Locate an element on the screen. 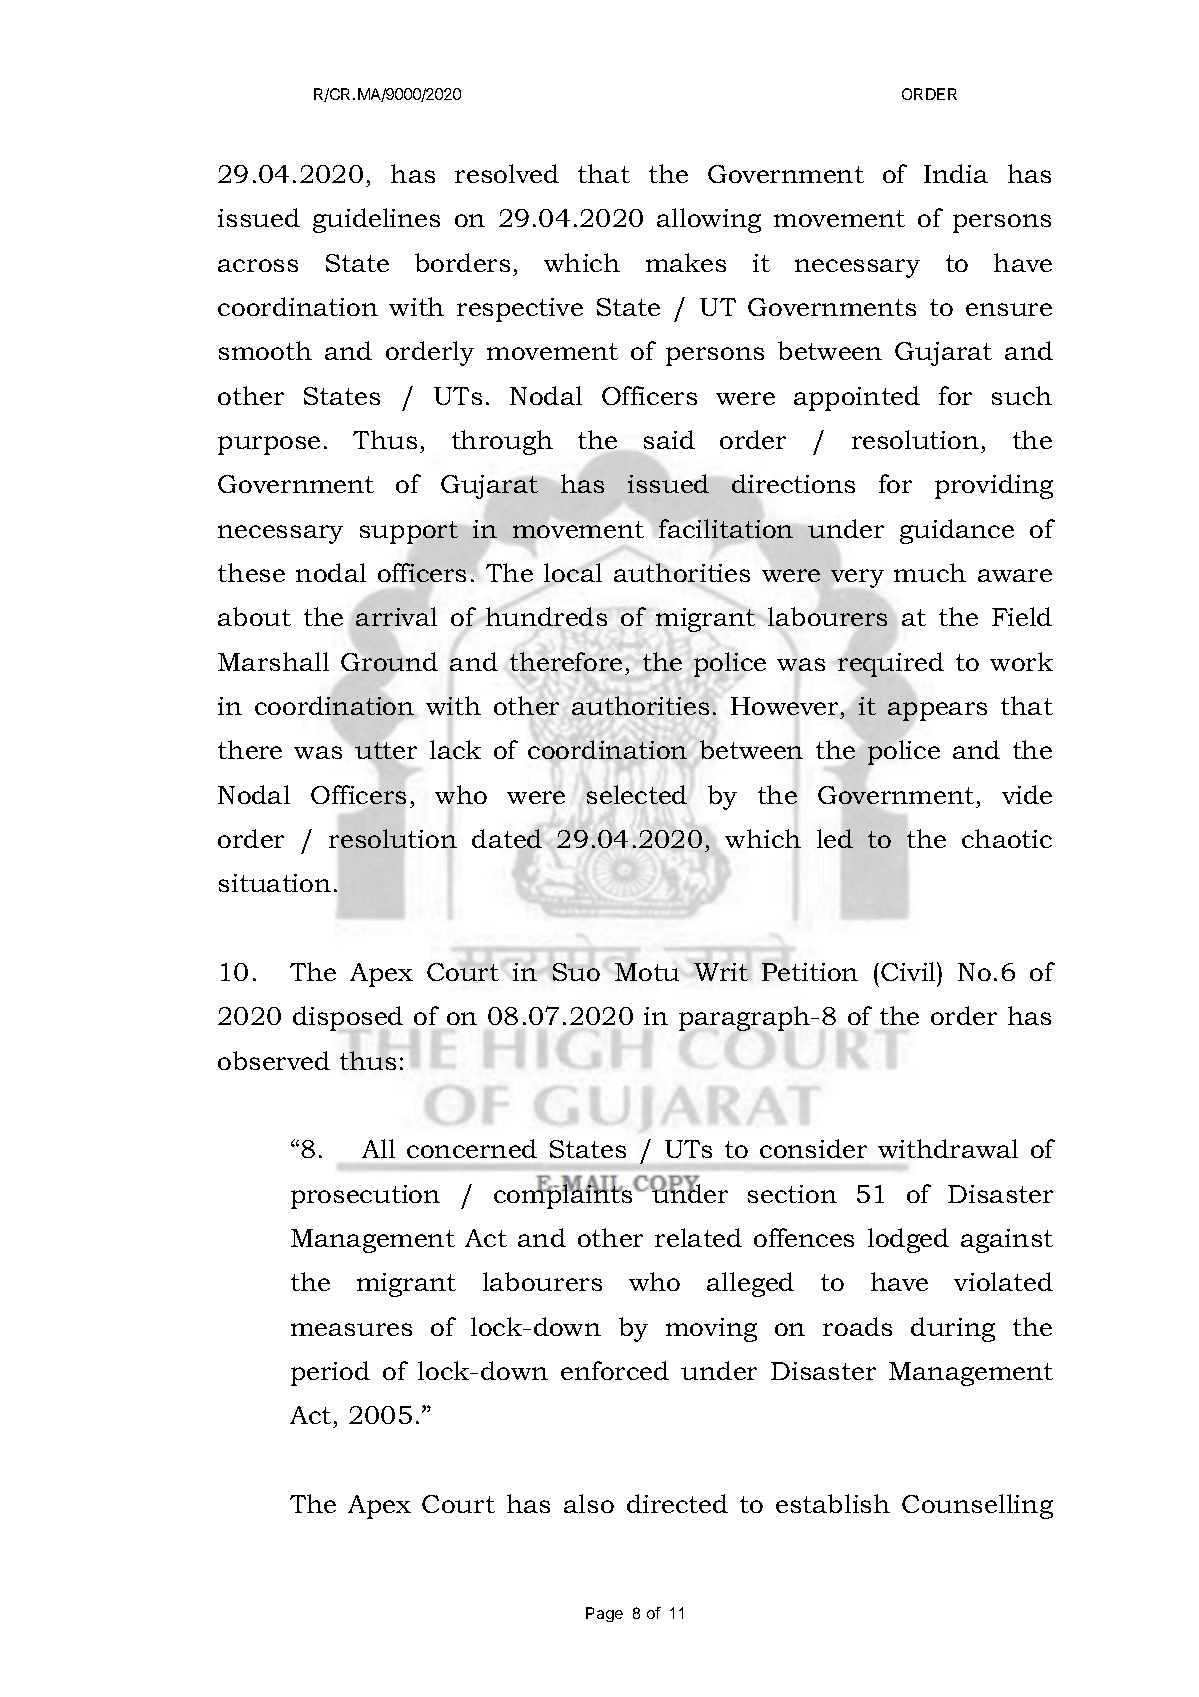 The height and width of the screenshot is (1697, 1199). said is located at coordinates (669, 439).
